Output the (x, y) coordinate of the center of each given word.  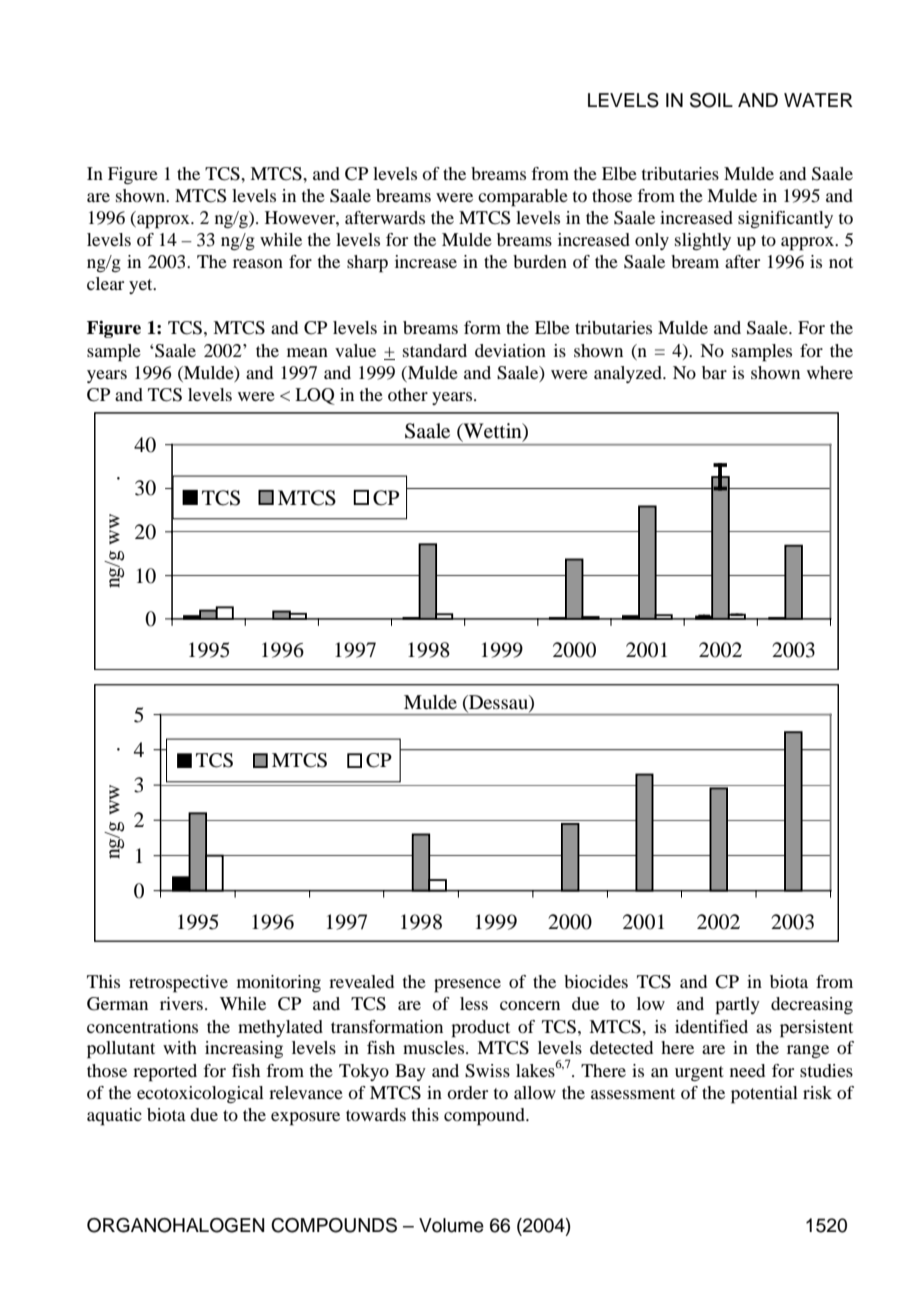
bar (714, 372)
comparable (523, 198)
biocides (596, 981)
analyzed (629, 374)
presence (467, 986)
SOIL (711, 100)
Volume (451, 1225)
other (408, 394)
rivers (181, 1003)
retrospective (178, 984)
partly (737, 1006)
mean (307, 352)
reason (258, 263)
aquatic (114, 1117)
